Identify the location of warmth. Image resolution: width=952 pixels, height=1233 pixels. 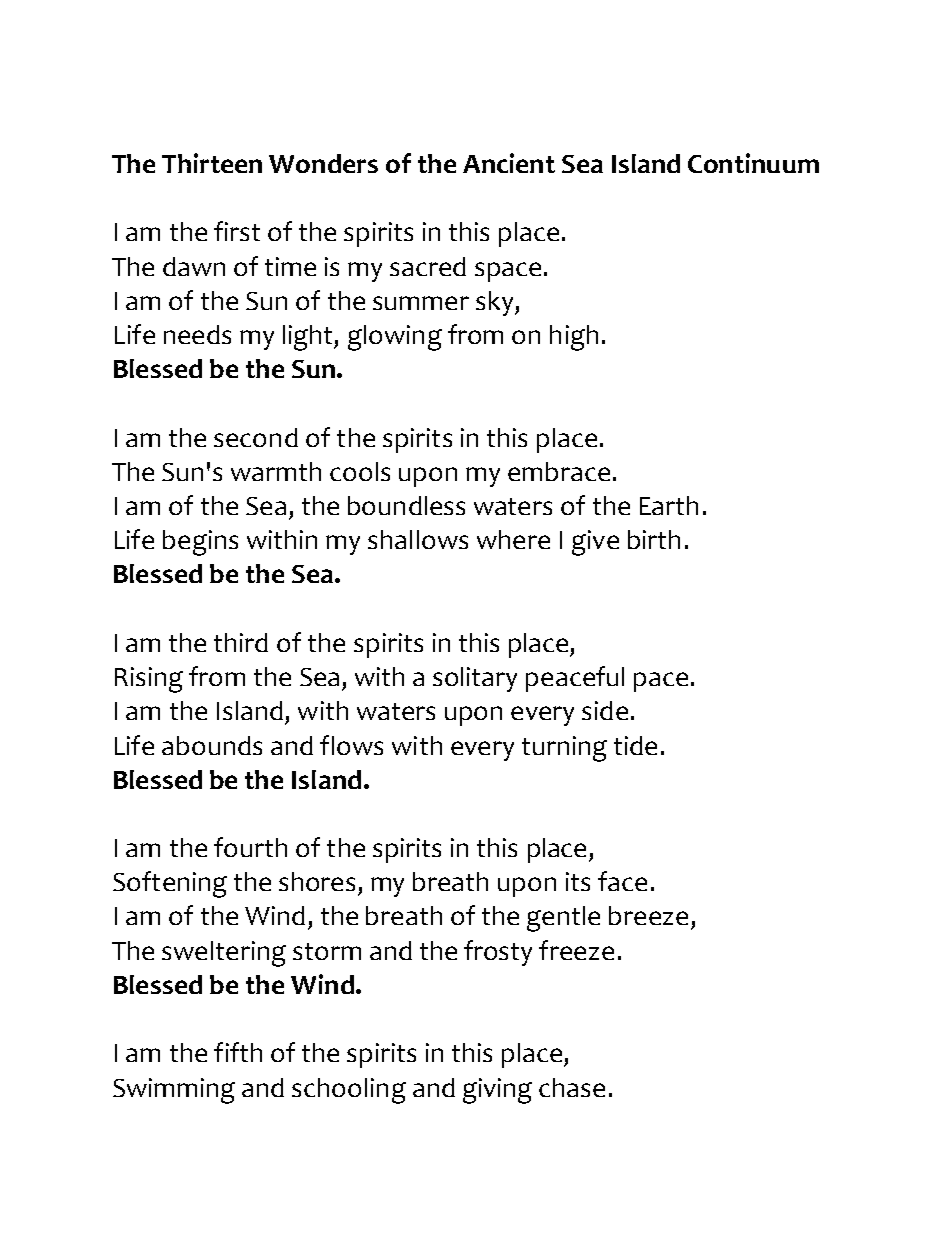
(276, 471).
